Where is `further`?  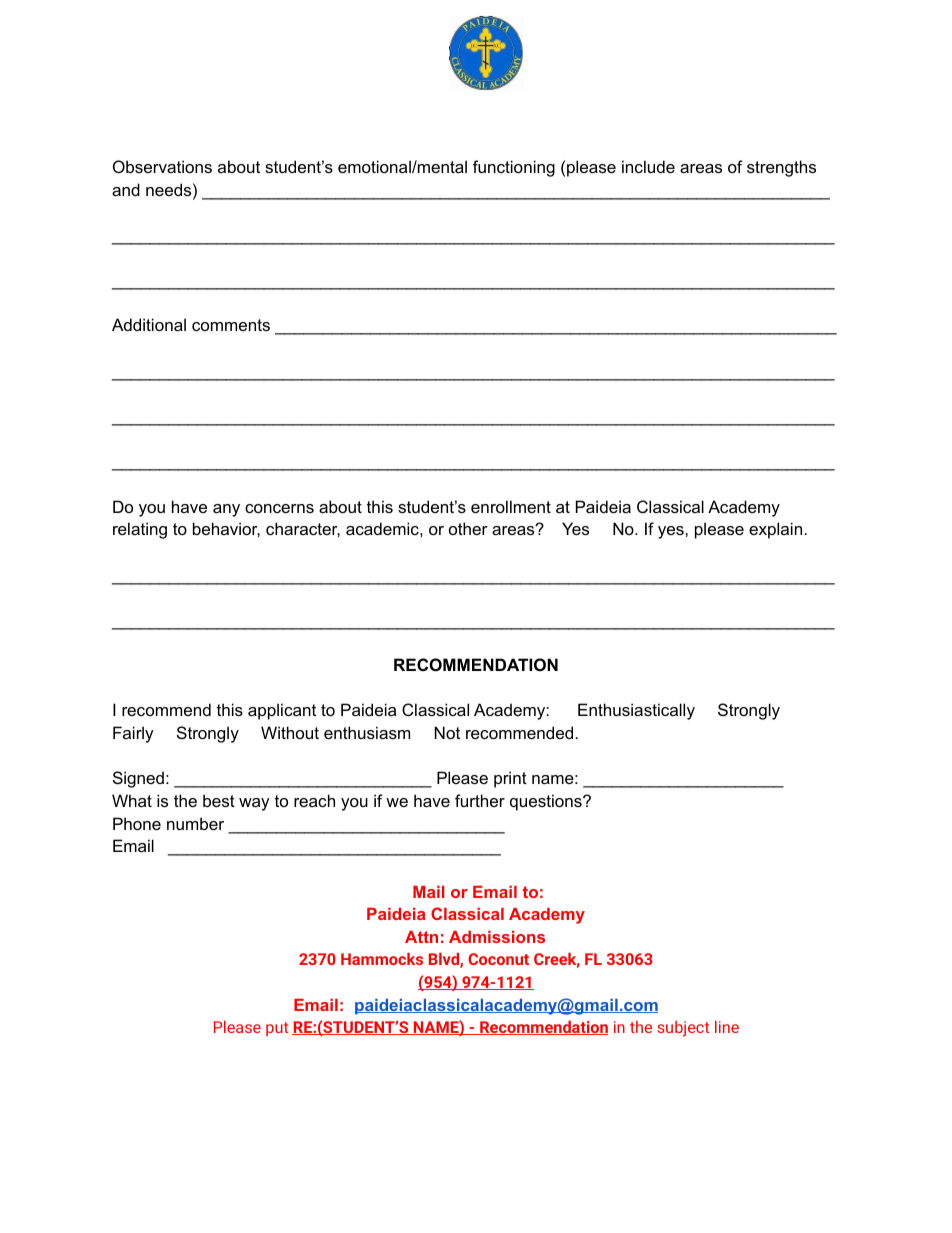
further is located at coordinates (480, 800).
